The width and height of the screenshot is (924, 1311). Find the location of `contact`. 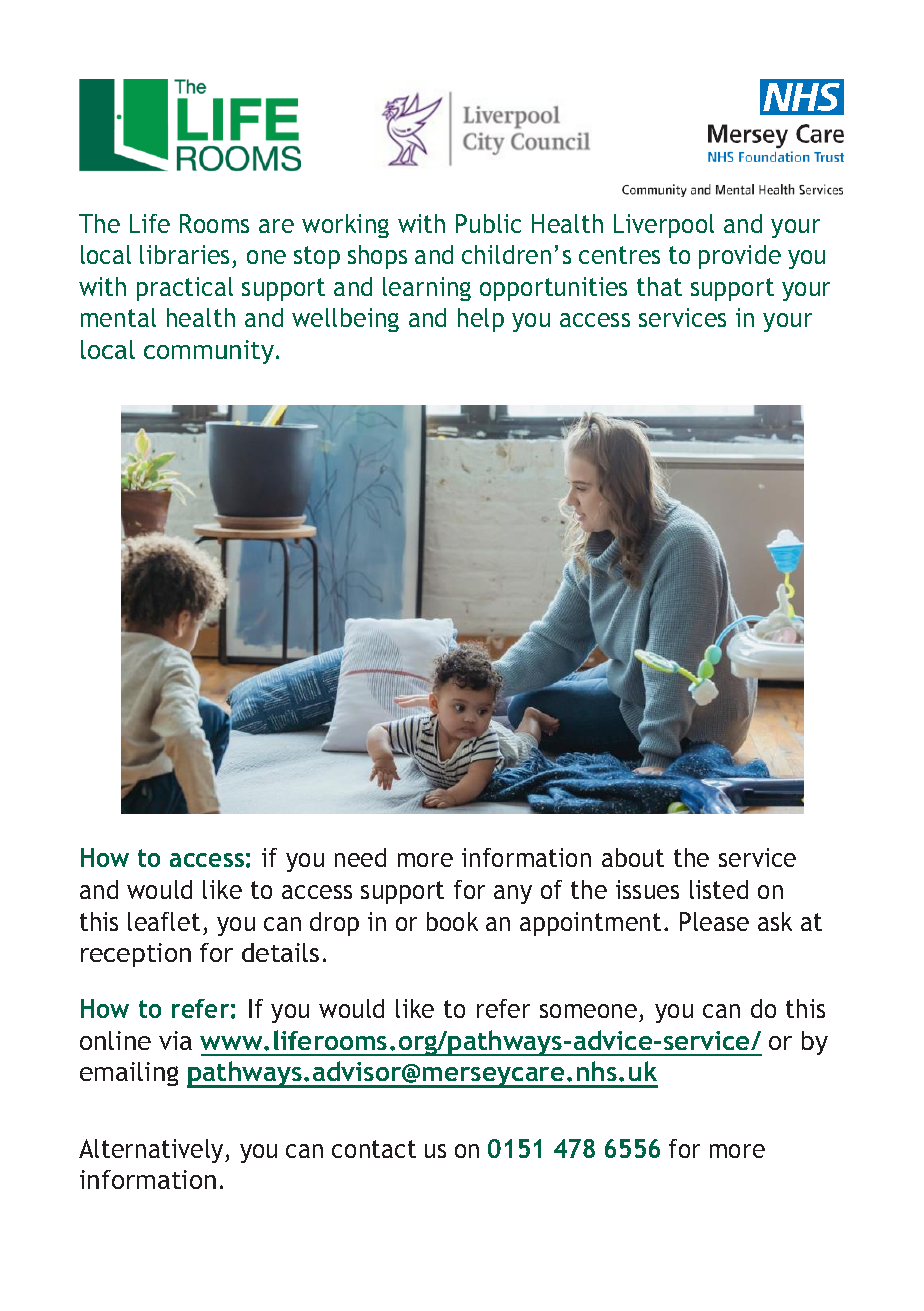

contact is located at coordinates (374, 1149).
